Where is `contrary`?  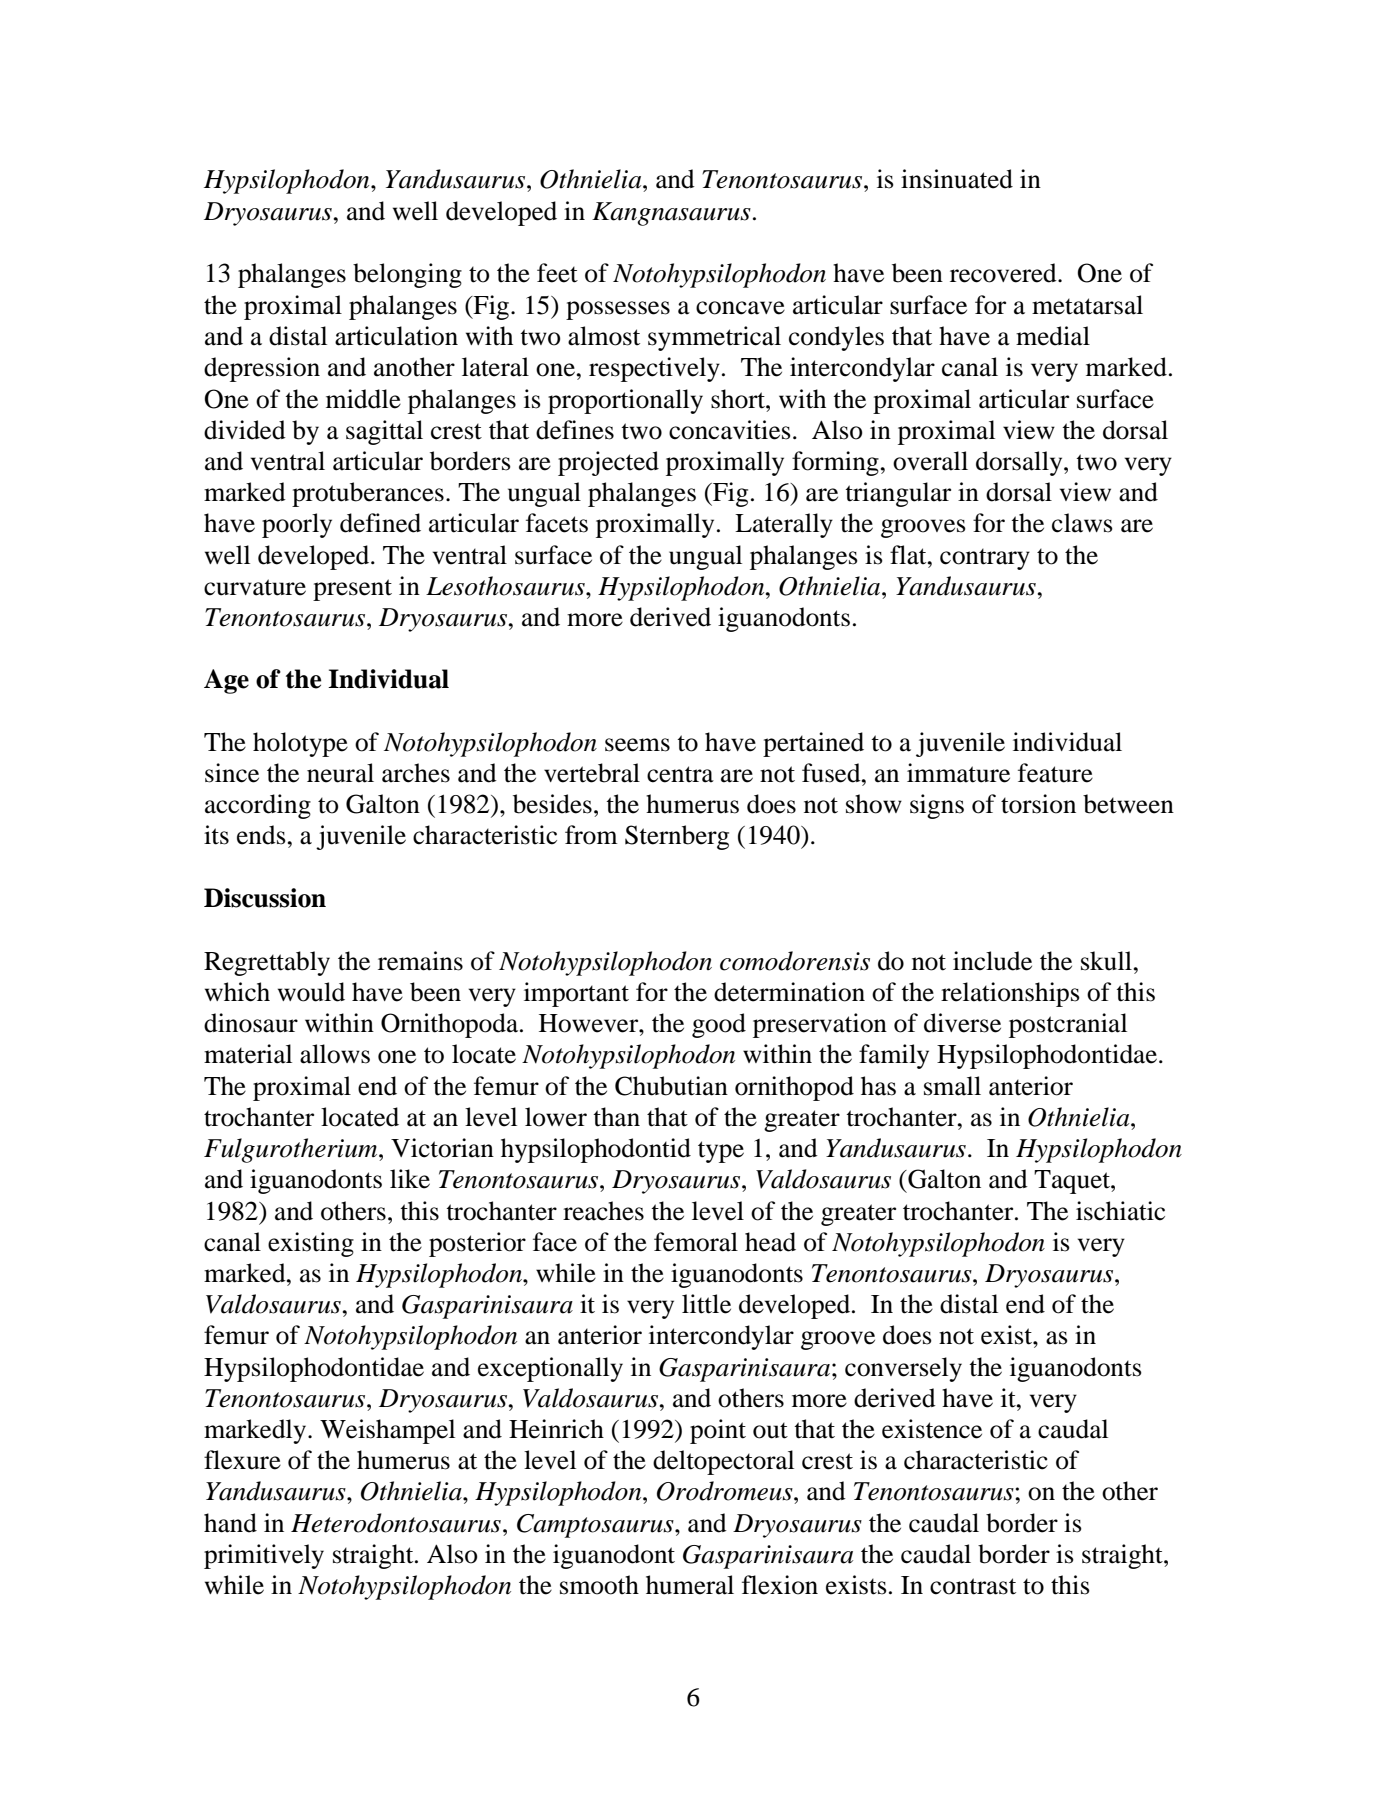
contrary is located at coordinates (985, 559).
